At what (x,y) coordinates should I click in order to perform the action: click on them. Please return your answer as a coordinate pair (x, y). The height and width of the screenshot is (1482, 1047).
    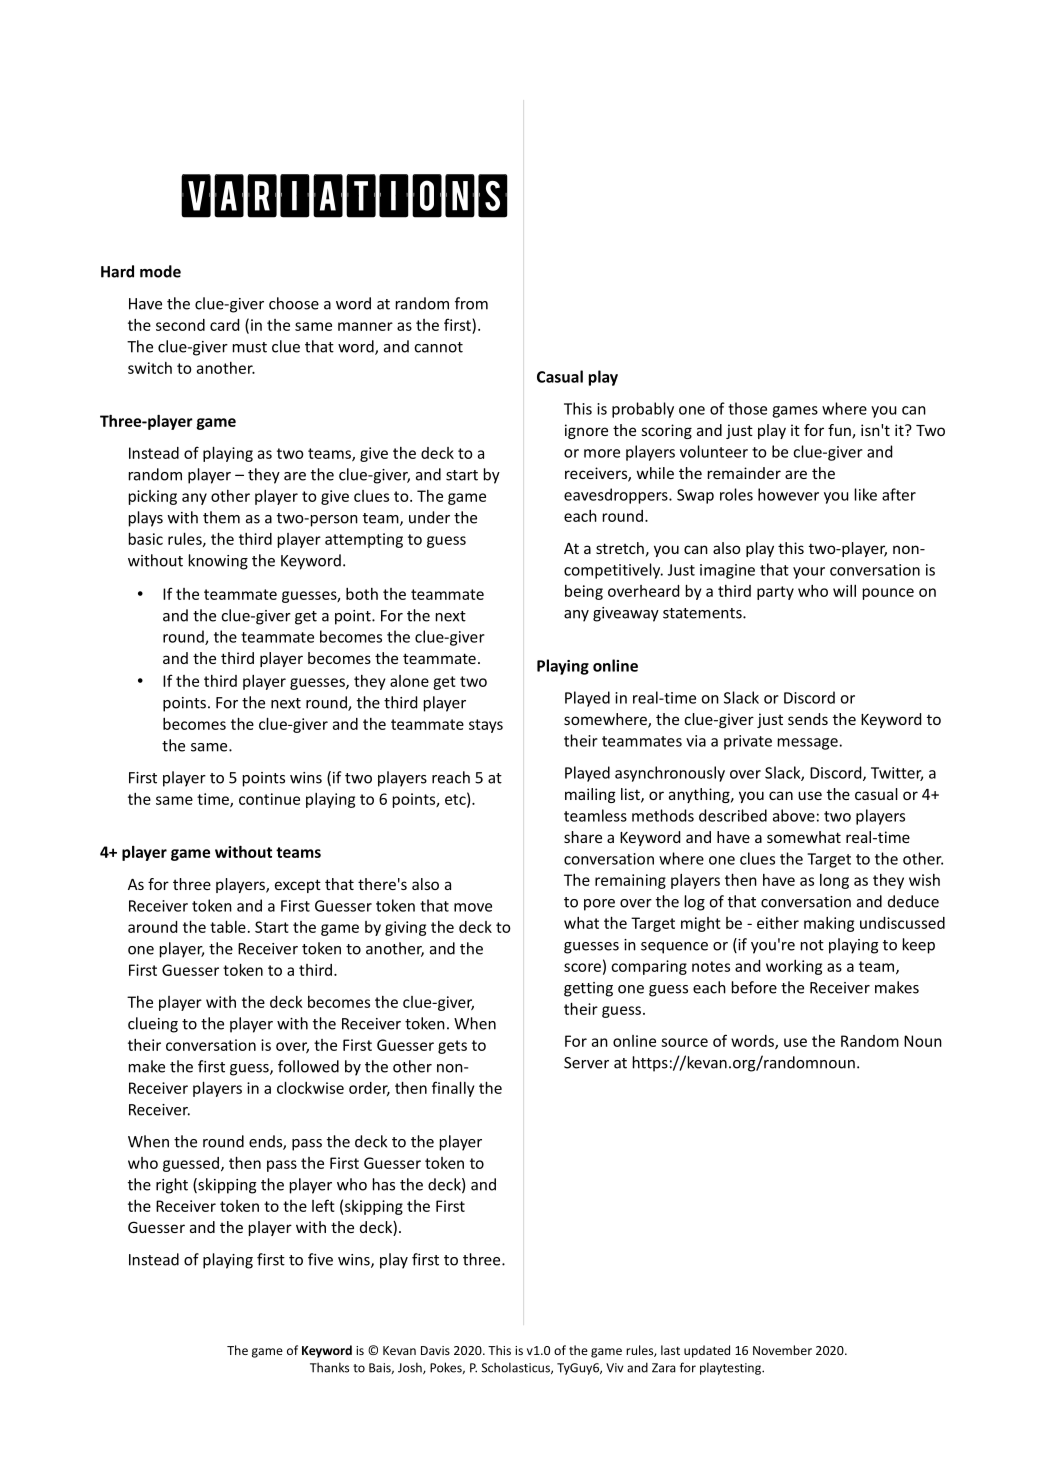
    Looking at the image, I should click on (221, 517).
